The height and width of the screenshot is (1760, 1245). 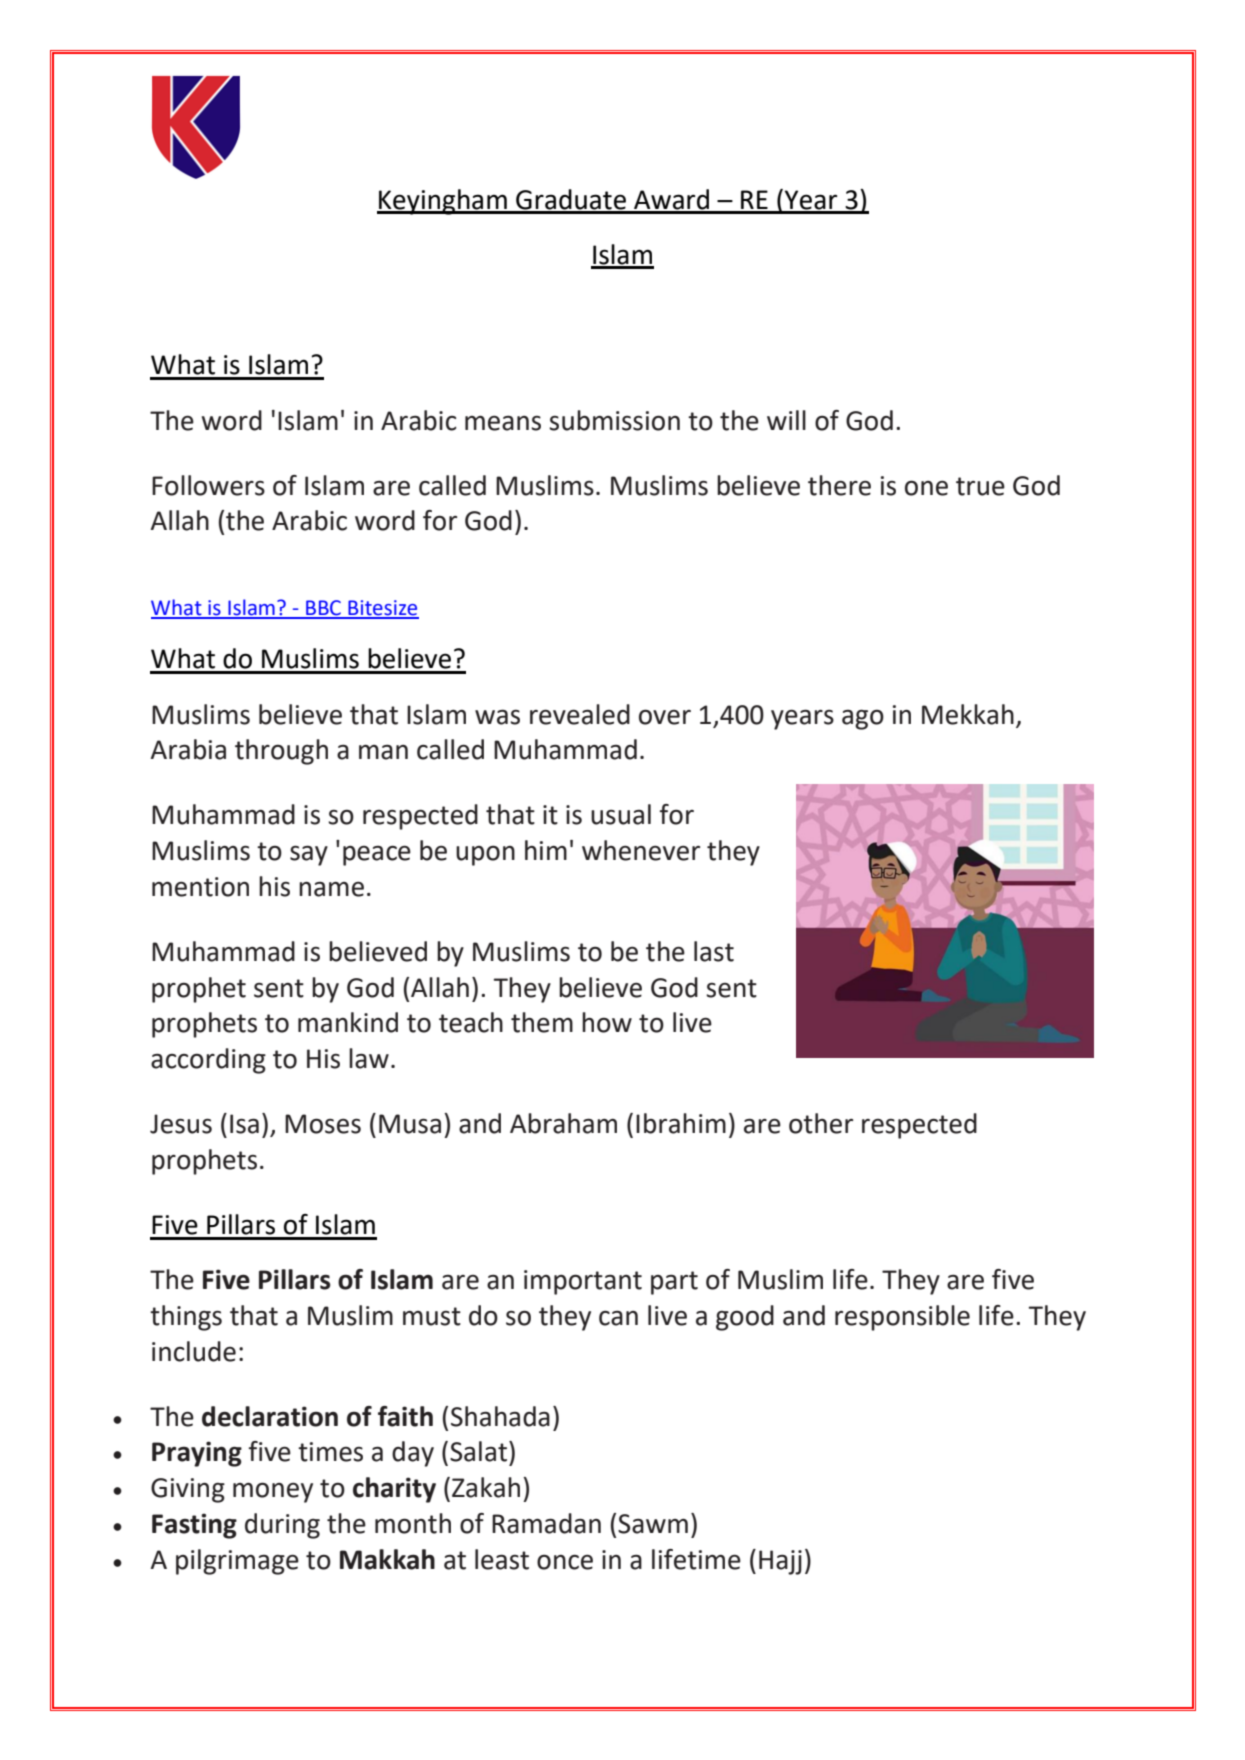 What do you see at coordinates (614, 420) in the screenshot?
I see `submission` at bounding box center [614, 420].
